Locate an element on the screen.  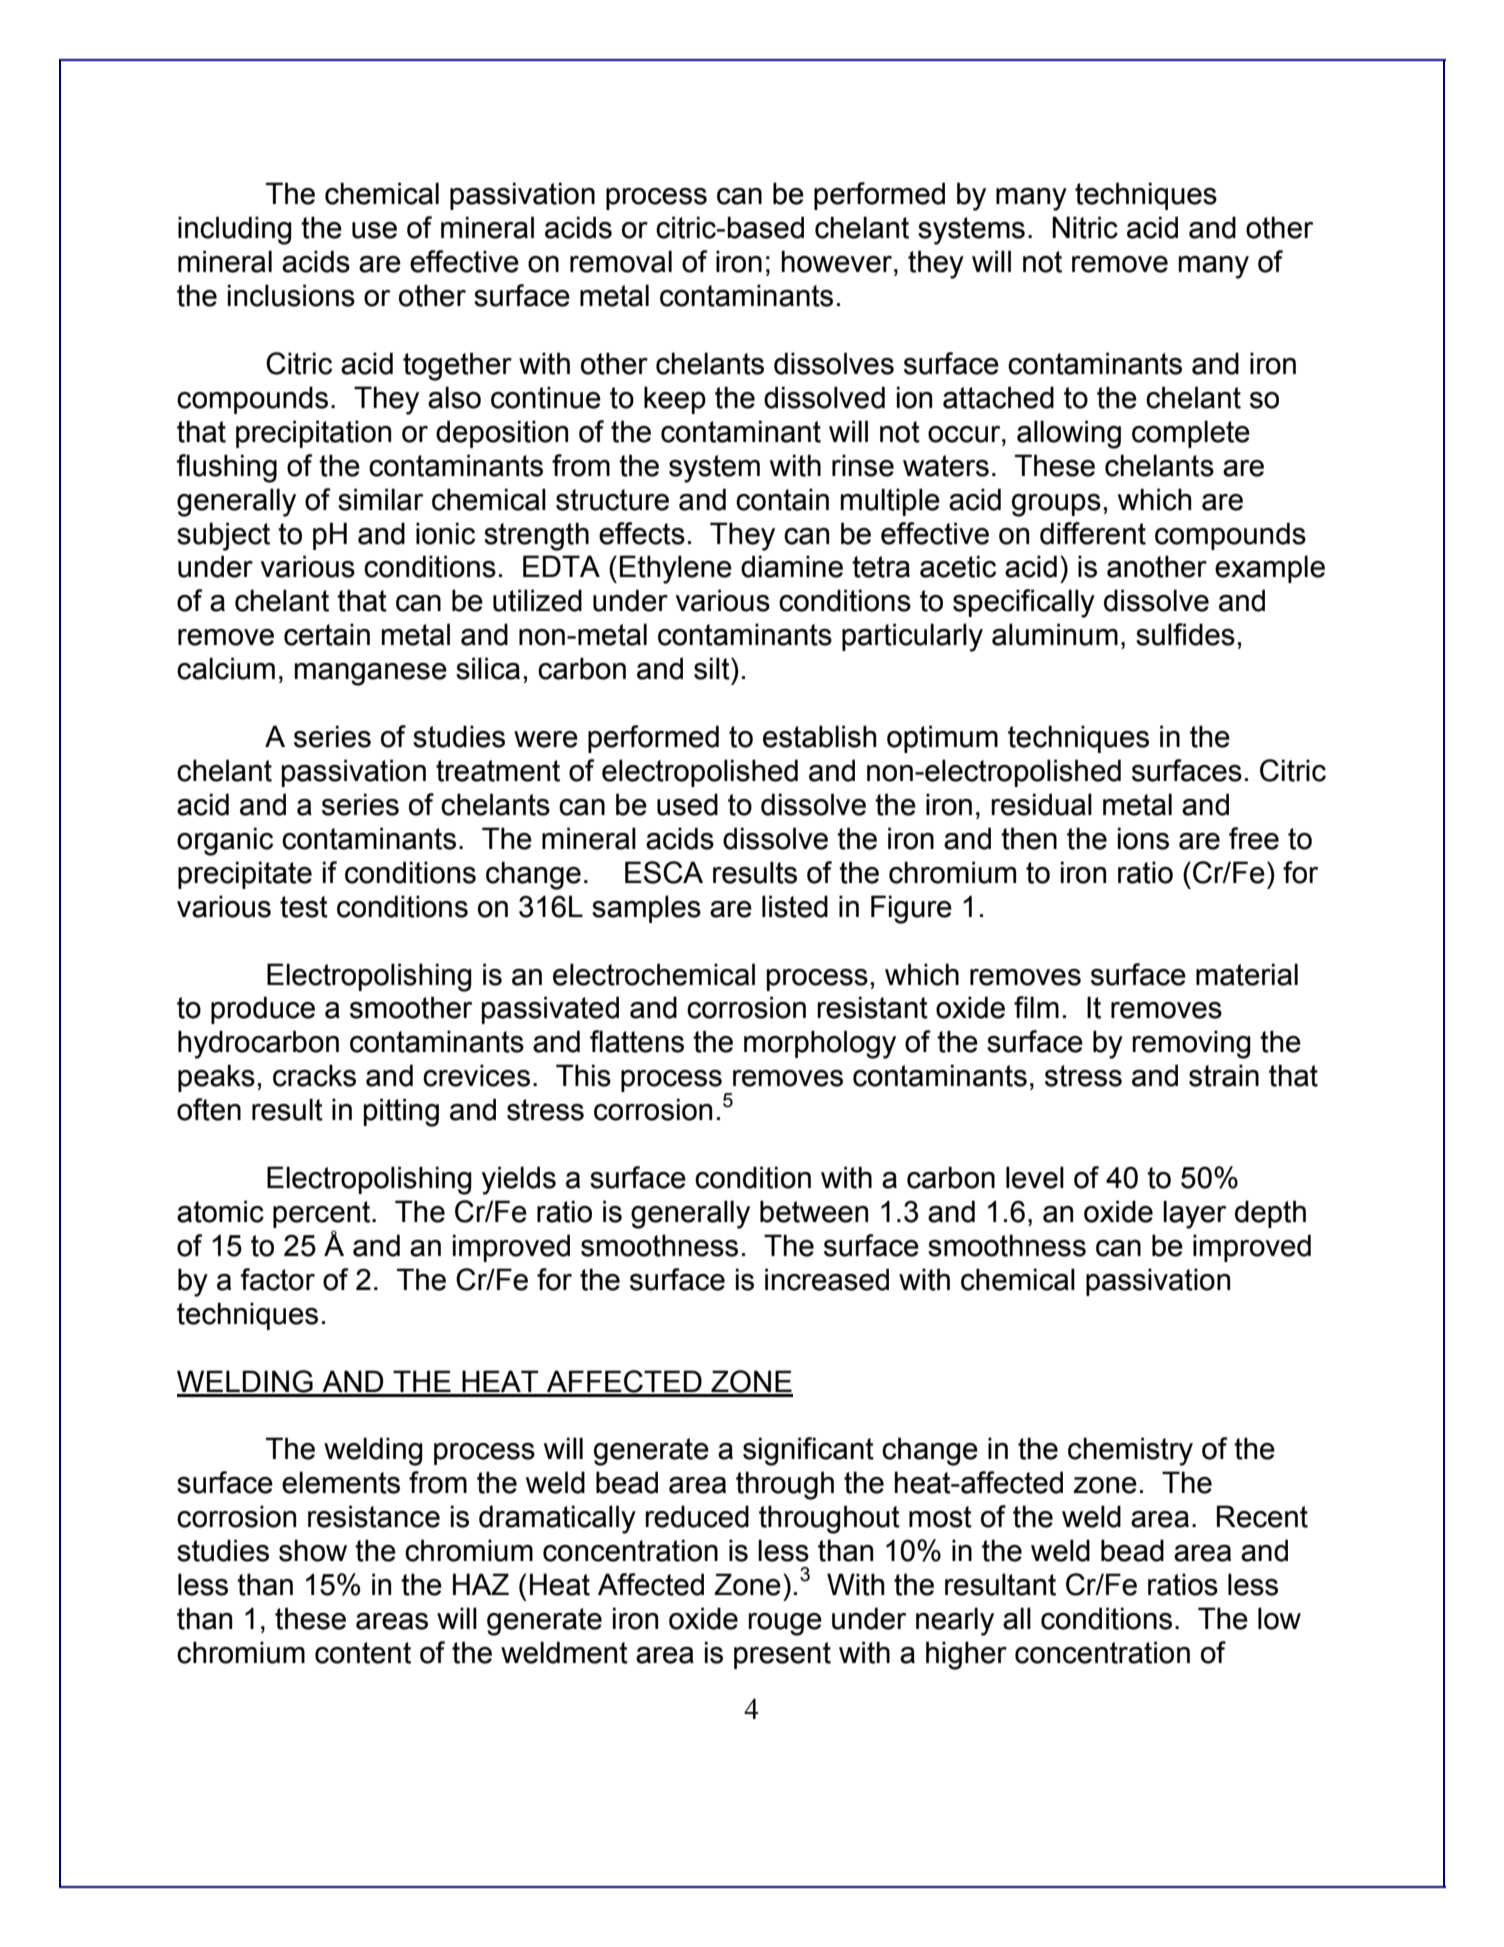
percent is located at coordinates (323, 1214).
